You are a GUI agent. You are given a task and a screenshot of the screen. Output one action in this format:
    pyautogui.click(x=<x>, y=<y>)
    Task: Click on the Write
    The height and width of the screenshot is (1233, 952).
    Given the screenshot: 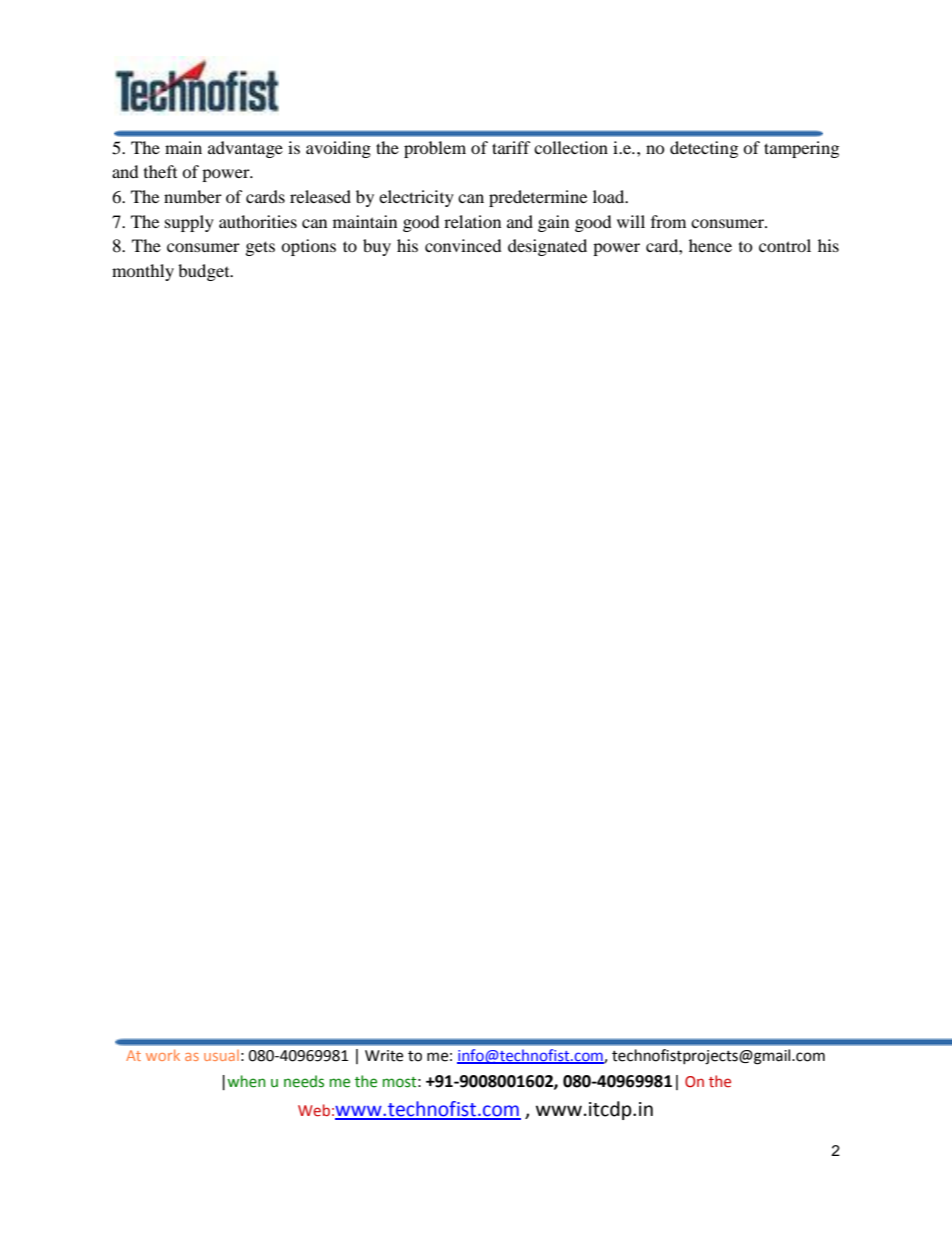 What is the action you would take?
    pyautogui.click(x=384, y=1056)
